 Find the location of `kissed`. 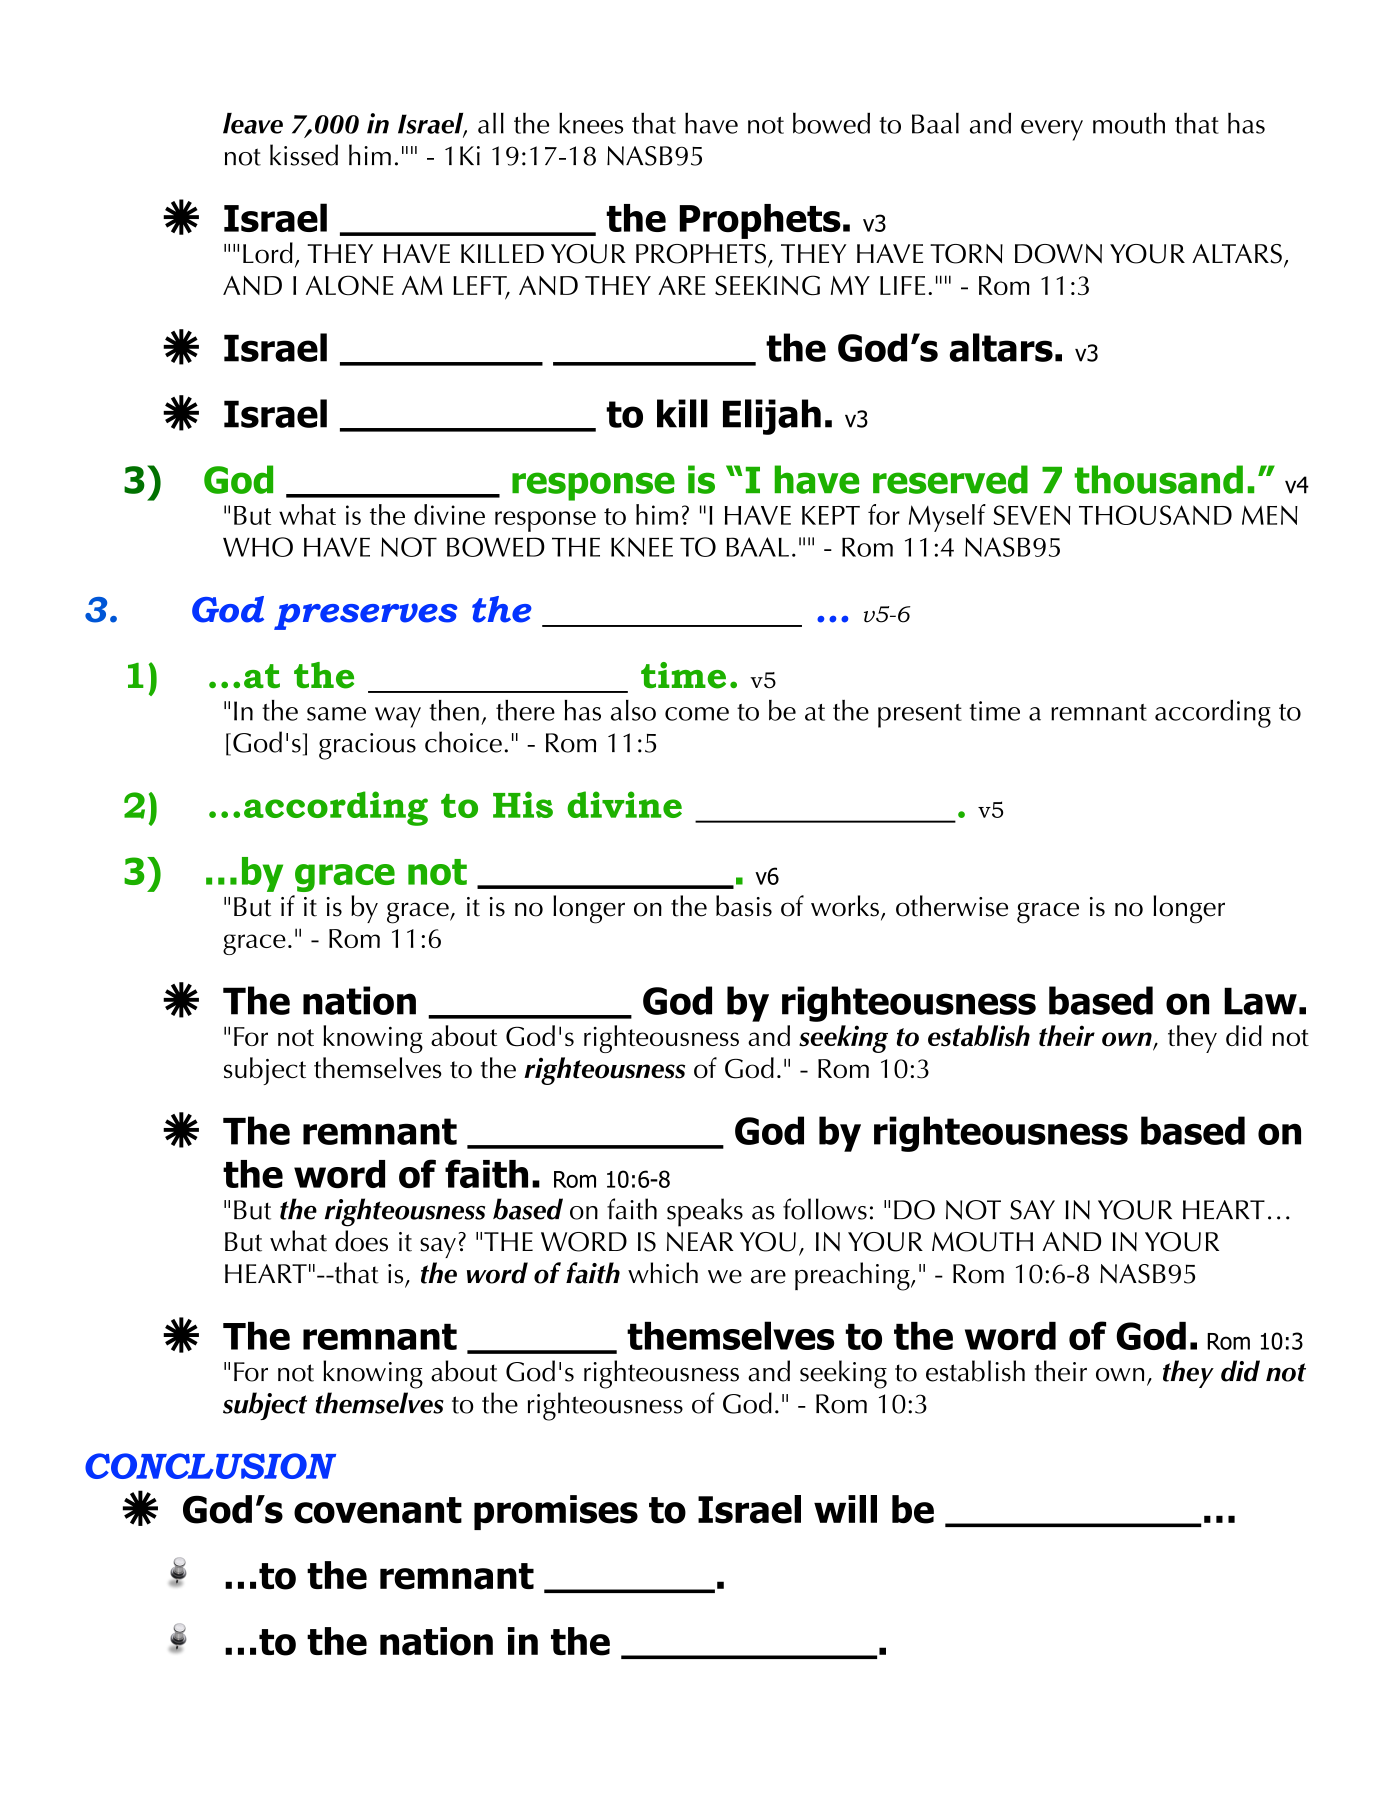

kissed is located at coordinates (304, 155).
